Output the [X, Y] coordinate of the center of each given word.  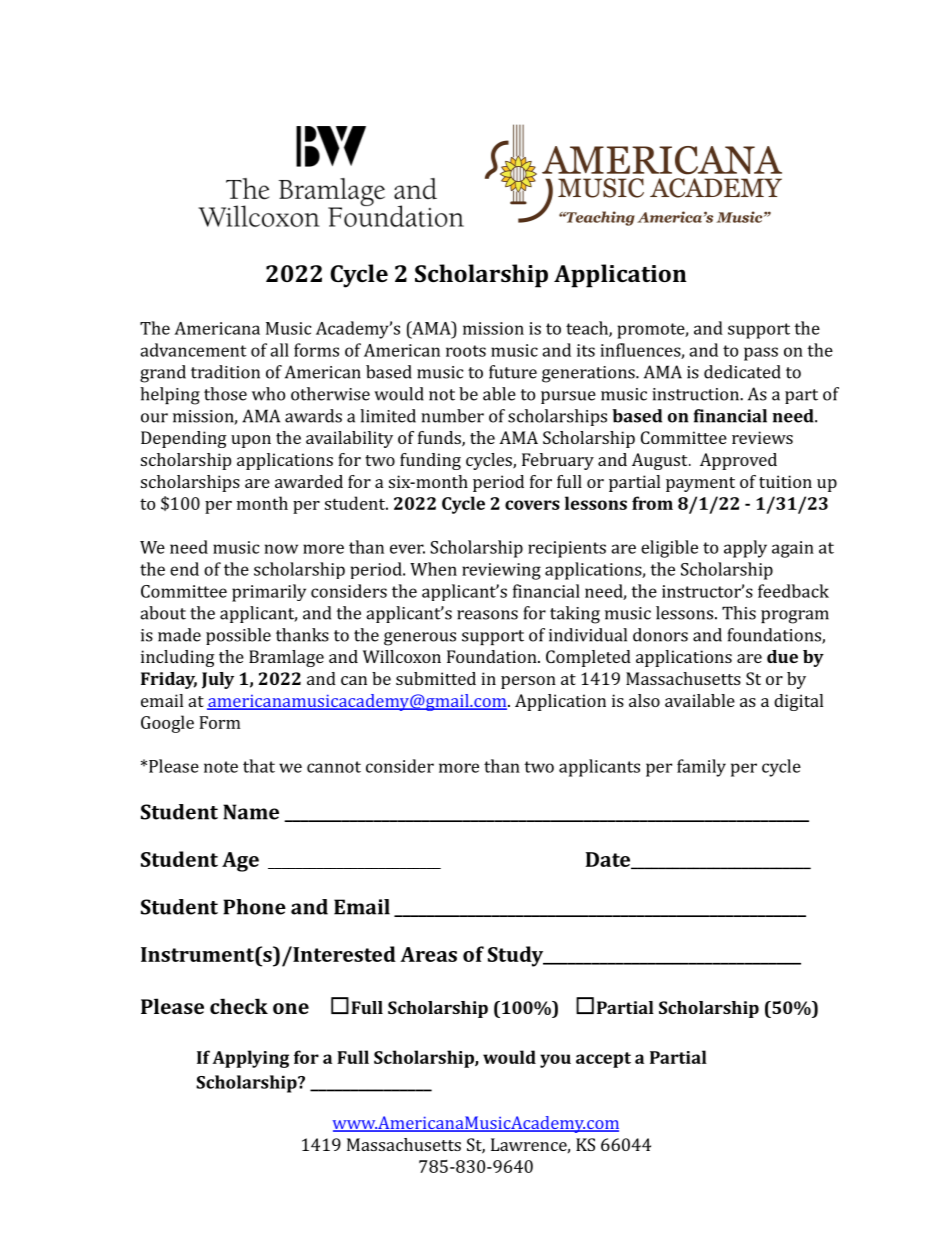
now [281, 549]
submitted [436, 678]
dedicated [742, 372]
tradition [225, 372]
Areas [428, 954]
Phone [254, 907]
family [701, 768]
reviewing [501, 571]
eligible [669, 549]
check [239, 1006]
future [513, 372]
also [644, 700]
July [218, 680]
